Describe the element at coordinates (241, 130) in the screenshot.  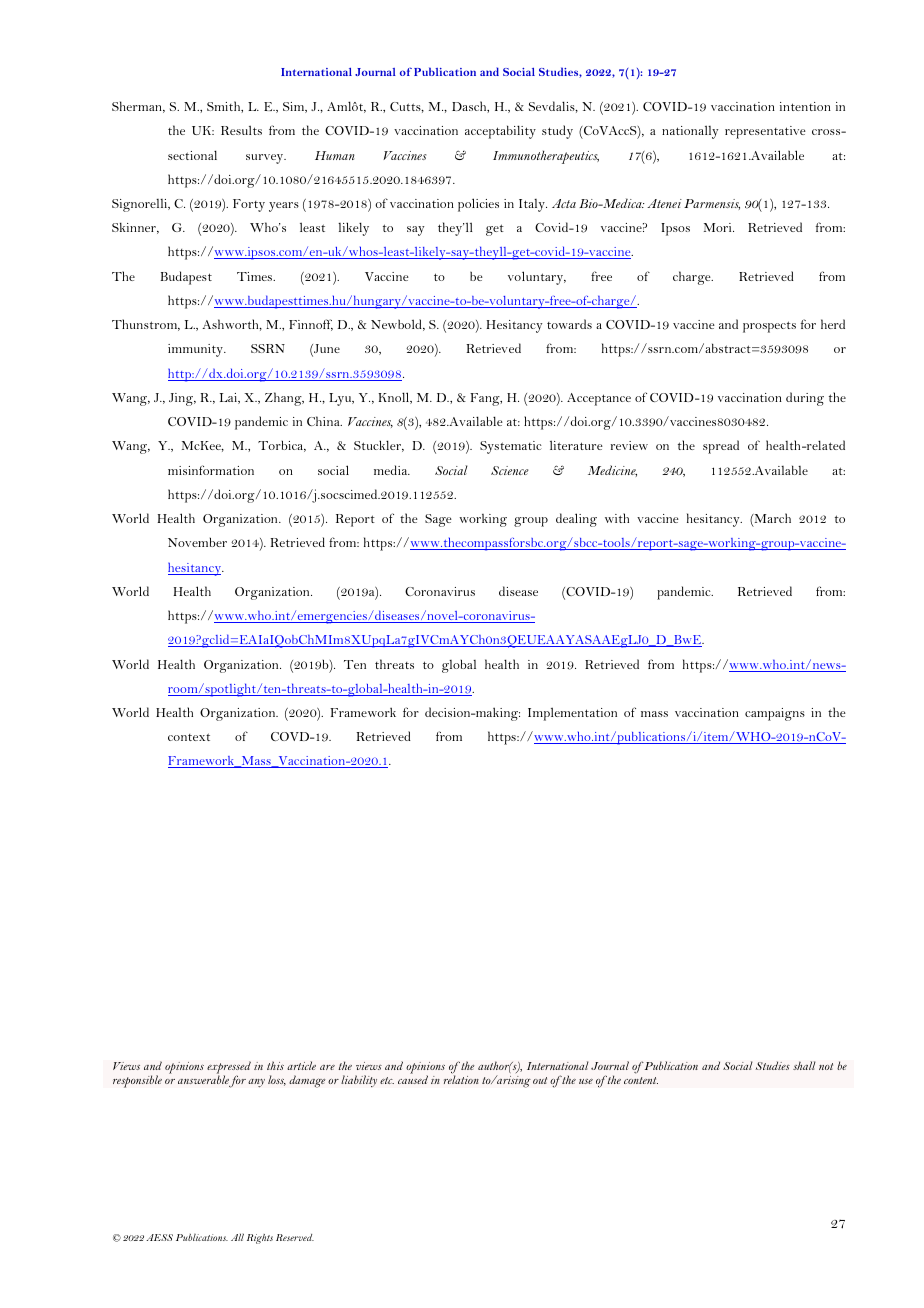
I see `Results` at that location.
